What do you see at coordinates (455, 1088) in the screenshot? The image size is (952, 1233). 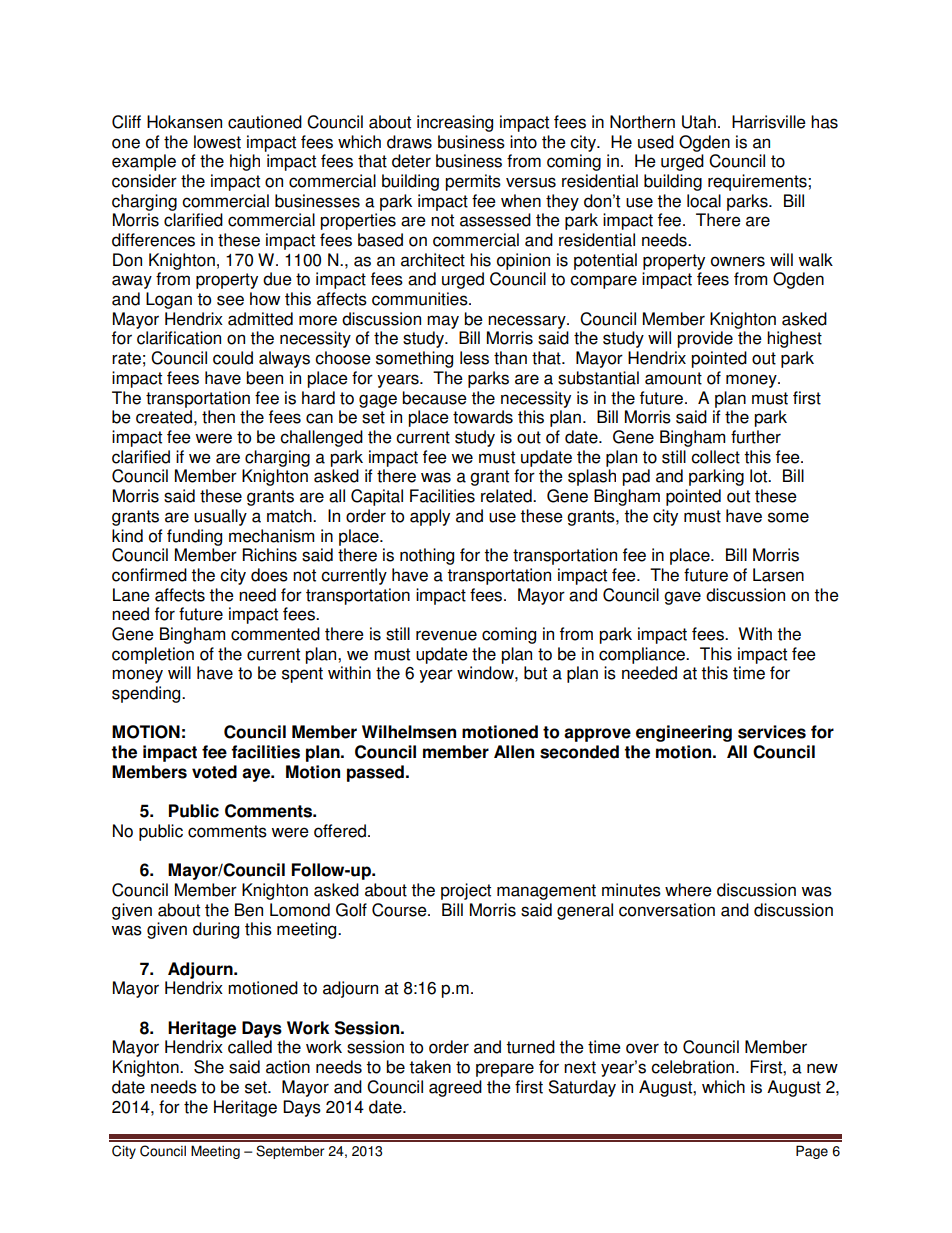 I see `agreed` at bounding box center [455, 1088].
